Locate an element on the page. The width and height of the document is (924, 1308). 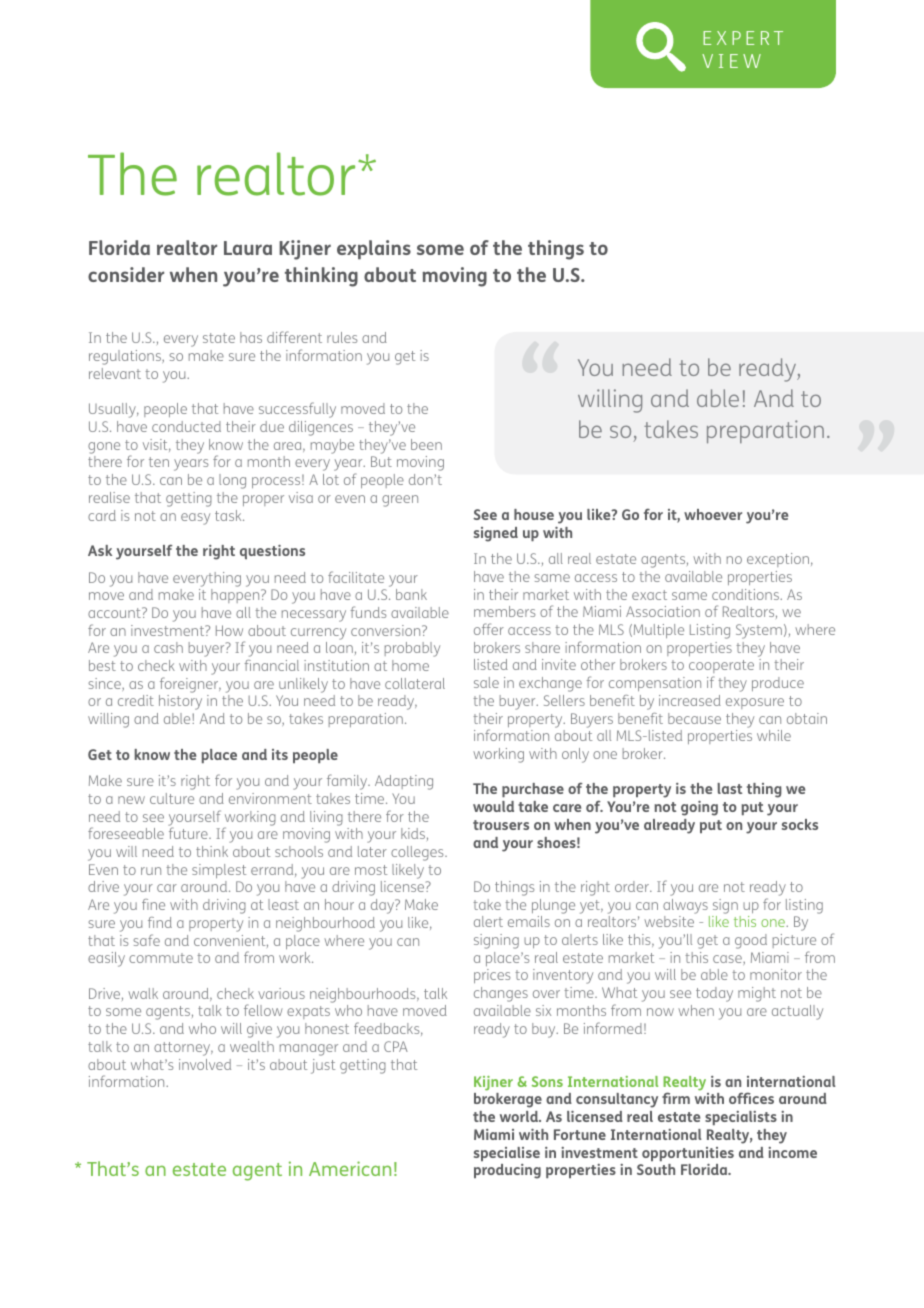
conditions is located at coordinates (746, 594).
